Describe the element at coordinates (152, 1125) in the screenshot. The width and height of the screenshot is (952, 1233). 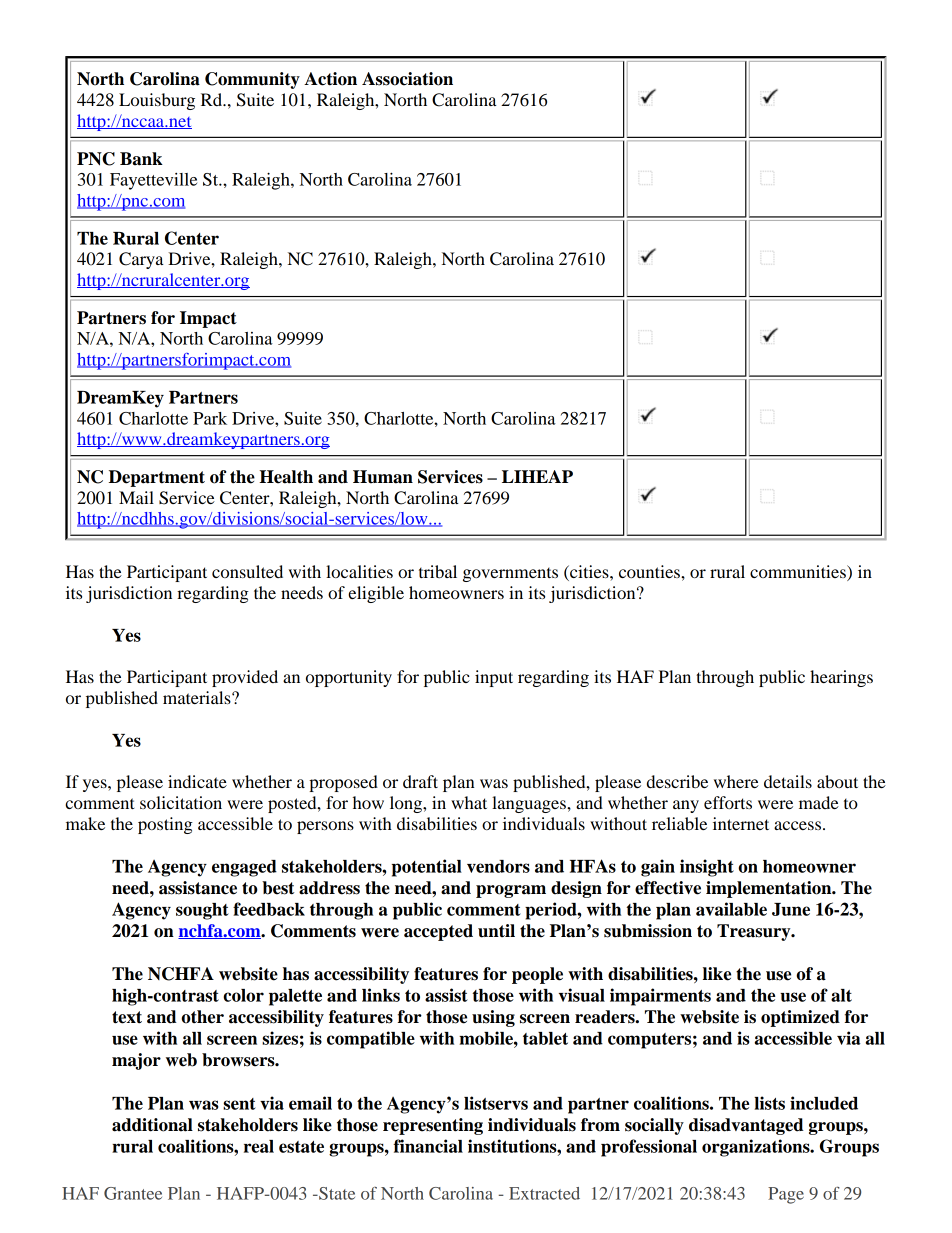
I see `additional` at that location.
